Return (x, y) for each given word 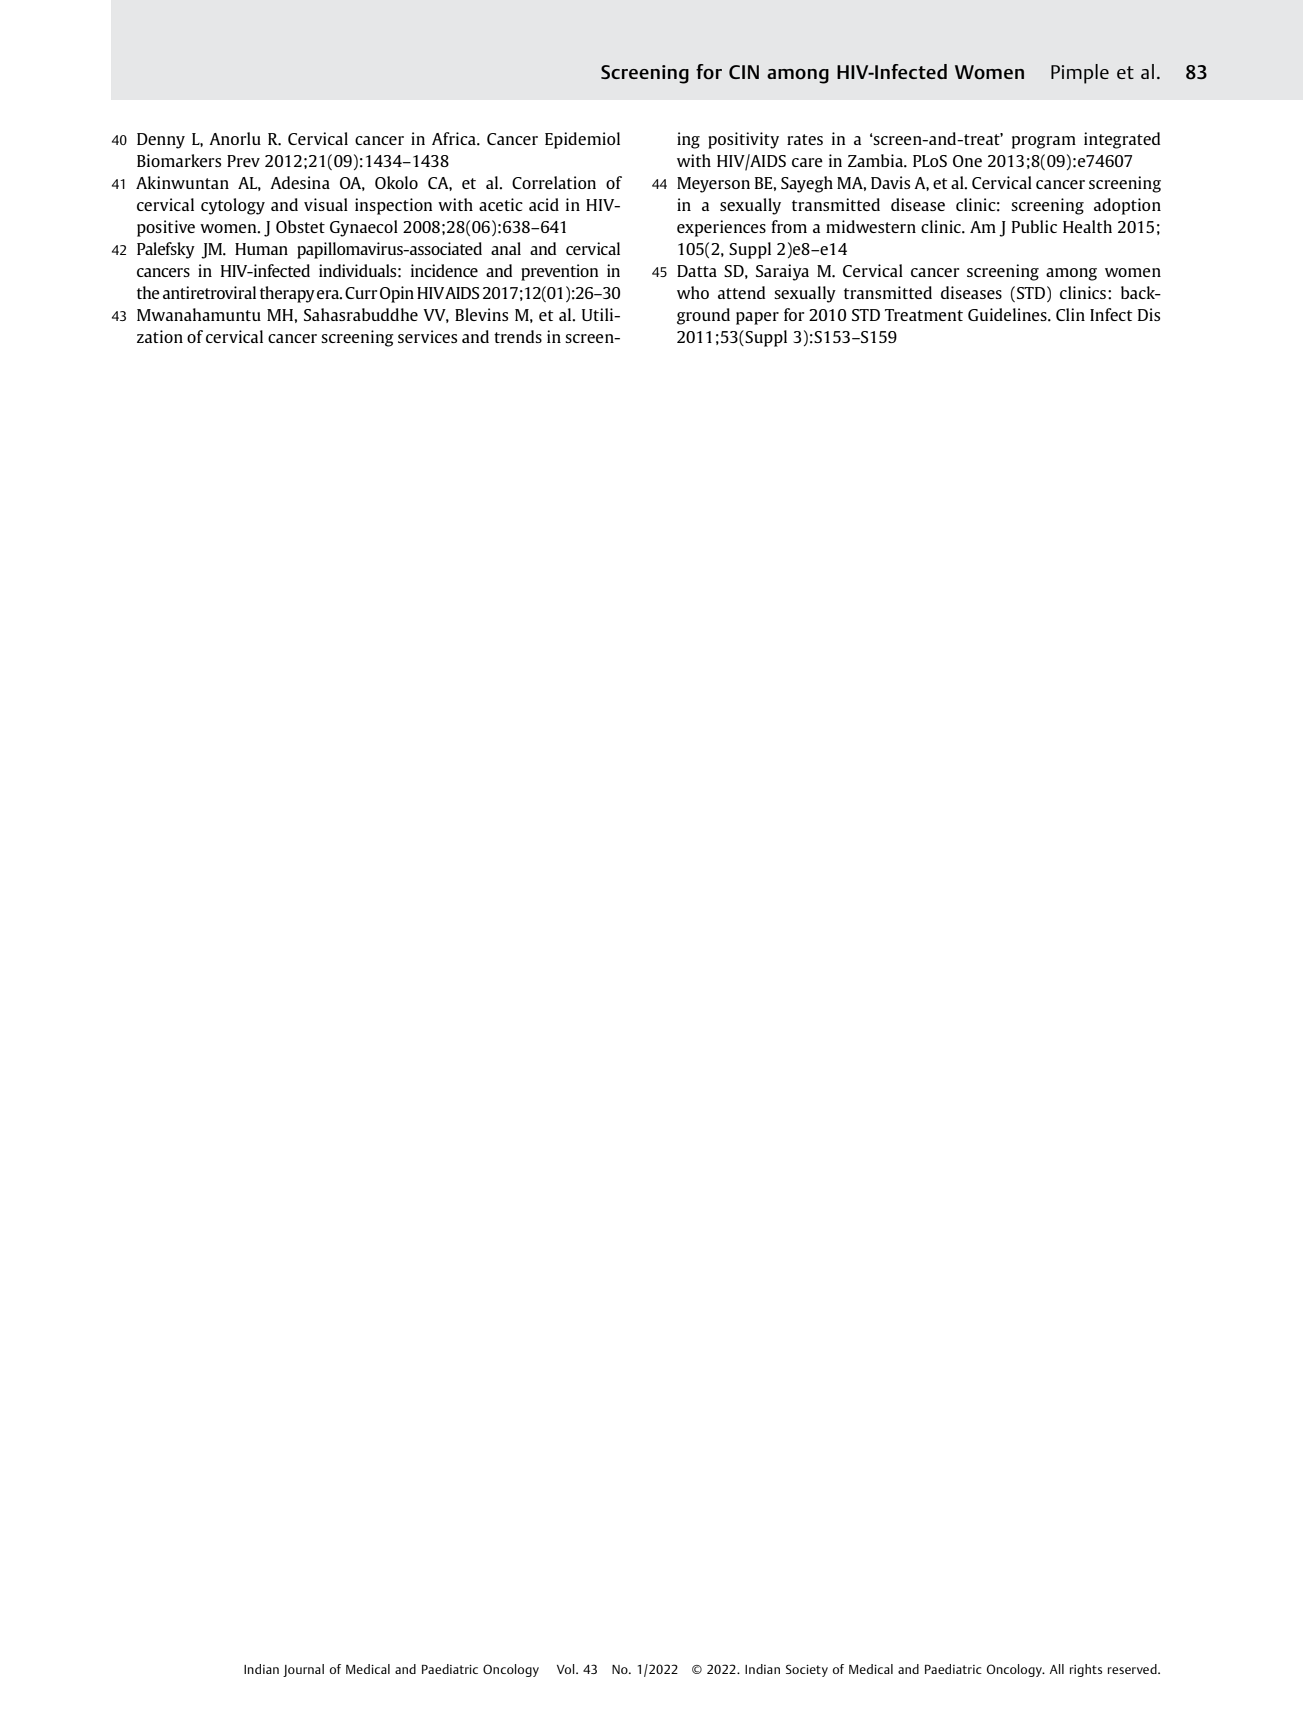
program (1044, 142)
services (427, 336)
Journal (303, 1670)
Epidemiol (582, 140)
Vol (567, 1669)
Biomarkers (179, 160)
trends (518, 336)
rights (1086, 1670)
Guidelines (1008, 314)
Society (807, 1670)
